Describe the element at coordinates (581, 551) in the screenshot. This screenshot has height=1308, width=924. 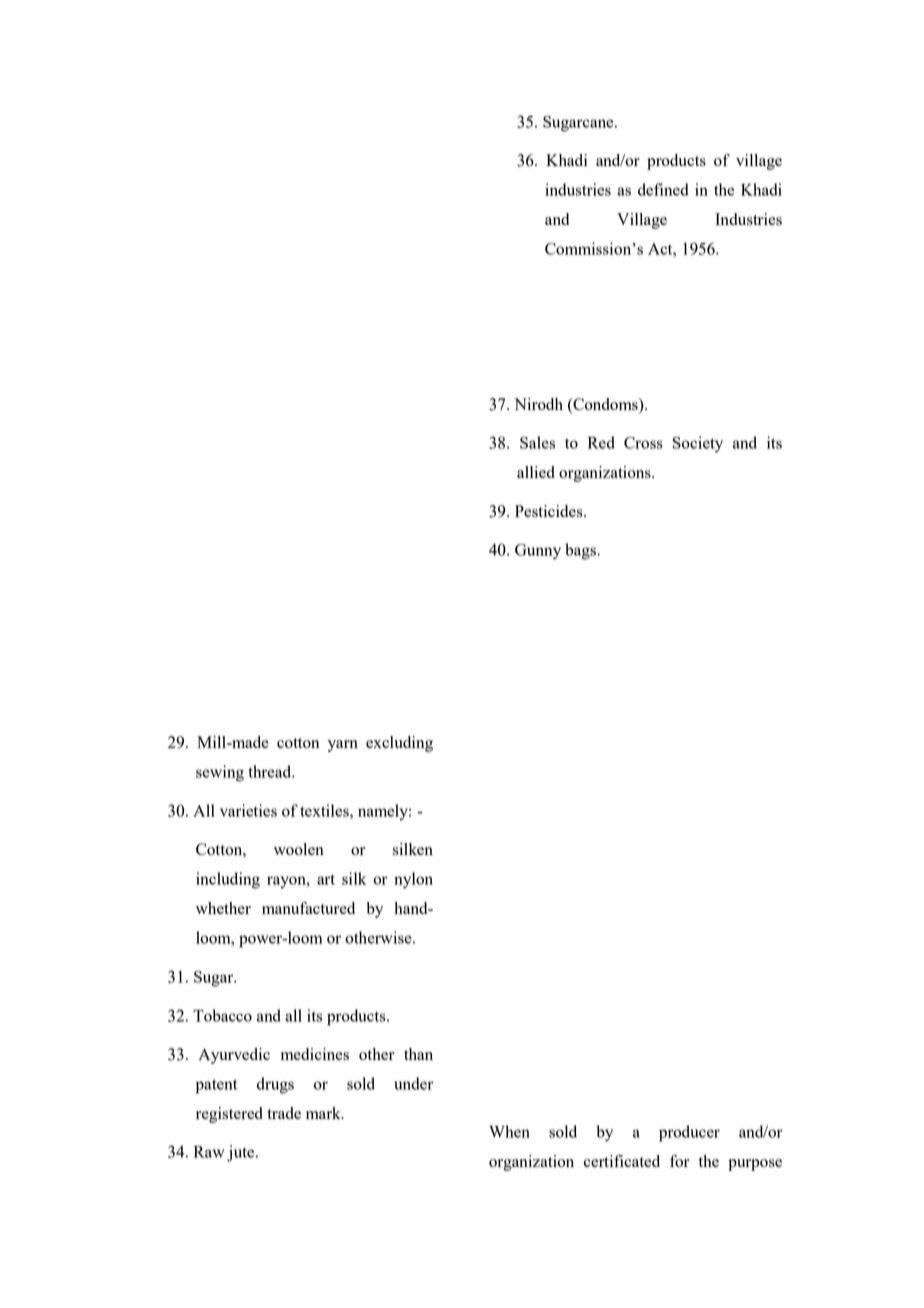
I see `bags` at that location.
